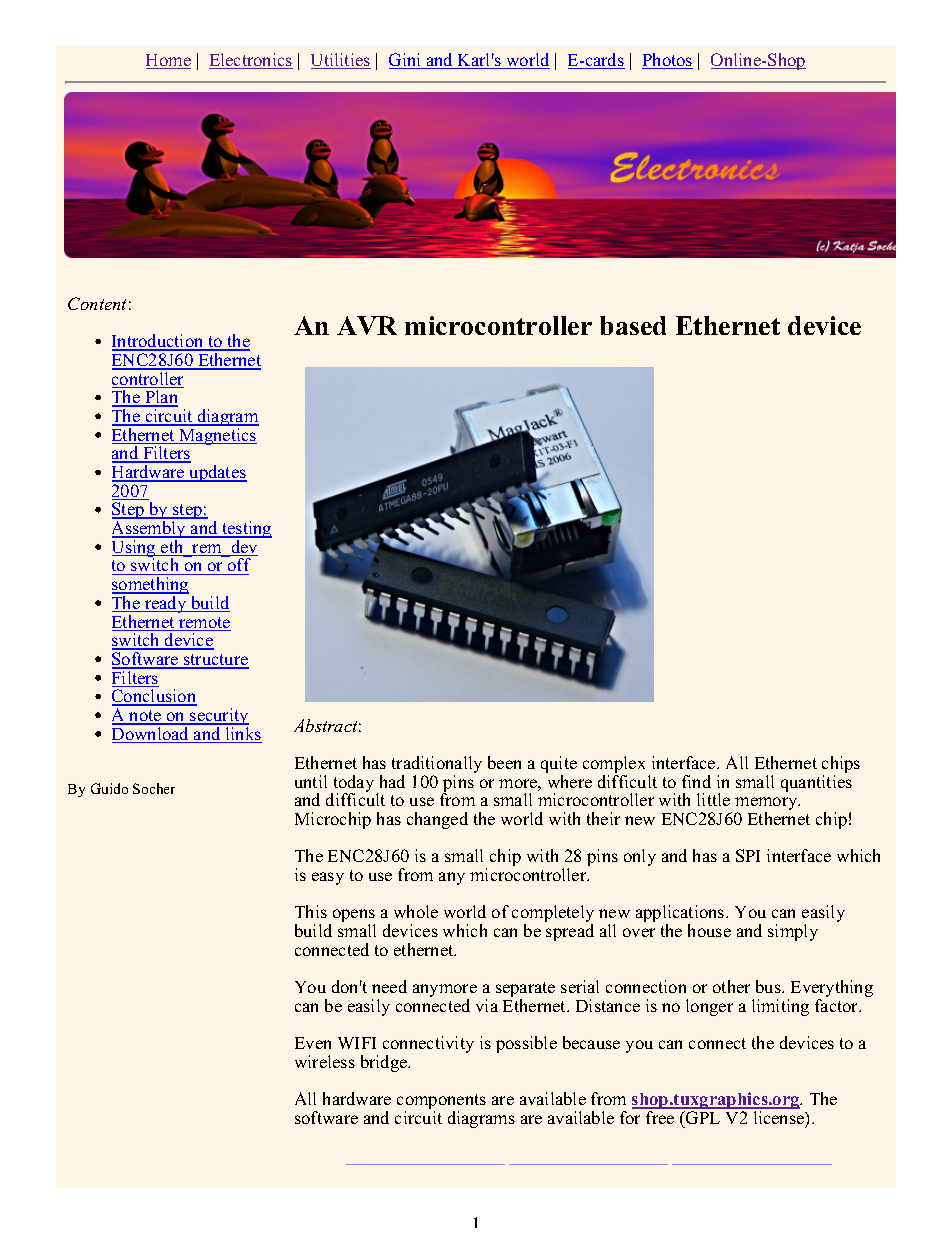  Describe the element at coordinates (780, 1007) in the screenshot. I see `limiting` at that location.
